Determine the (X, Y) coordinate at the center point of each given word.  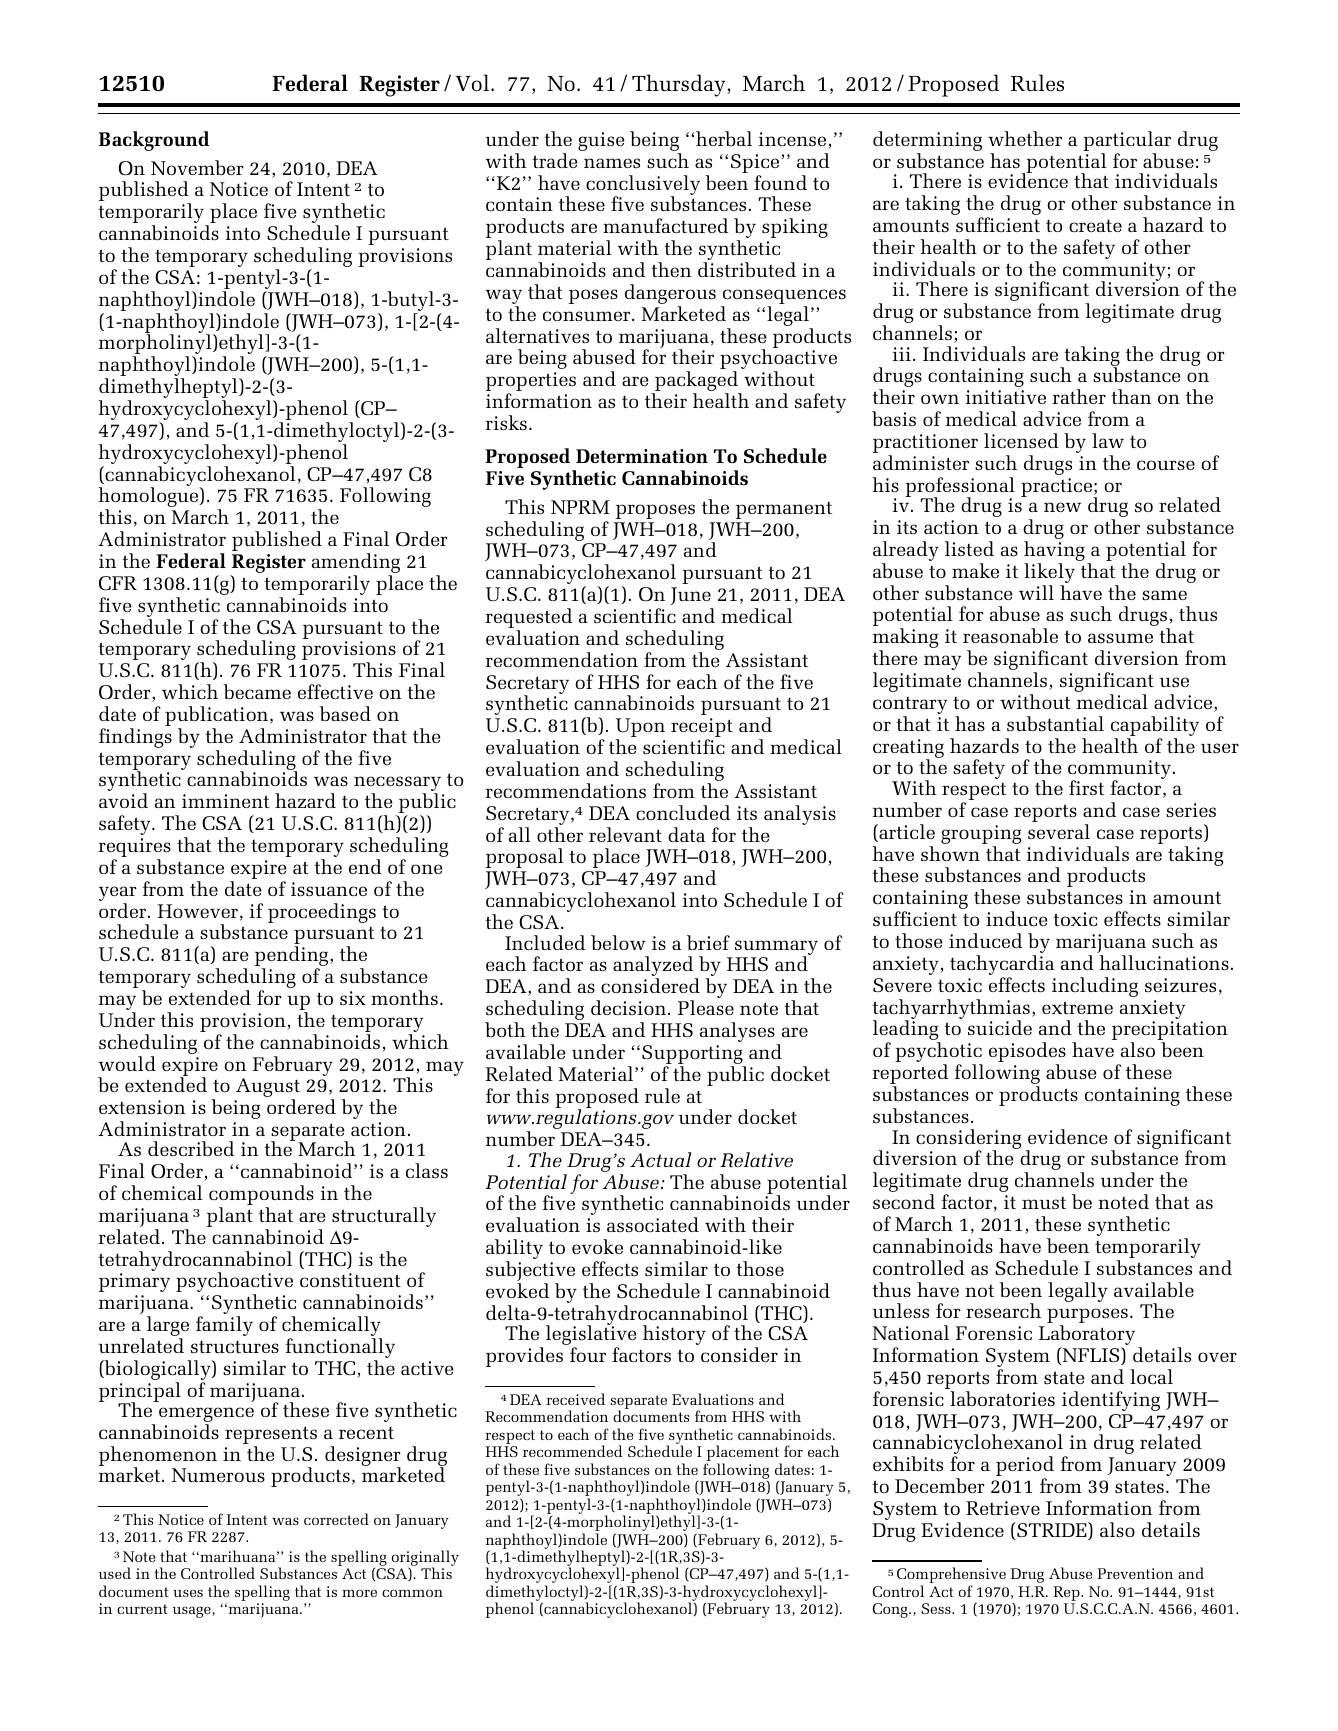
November (197, 167)
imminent (226, 801)
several (1059, 831)
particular (1127, 142)
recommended (573, 1451)
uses (188, 1593)
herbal (723, 138)
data (686, 834)
